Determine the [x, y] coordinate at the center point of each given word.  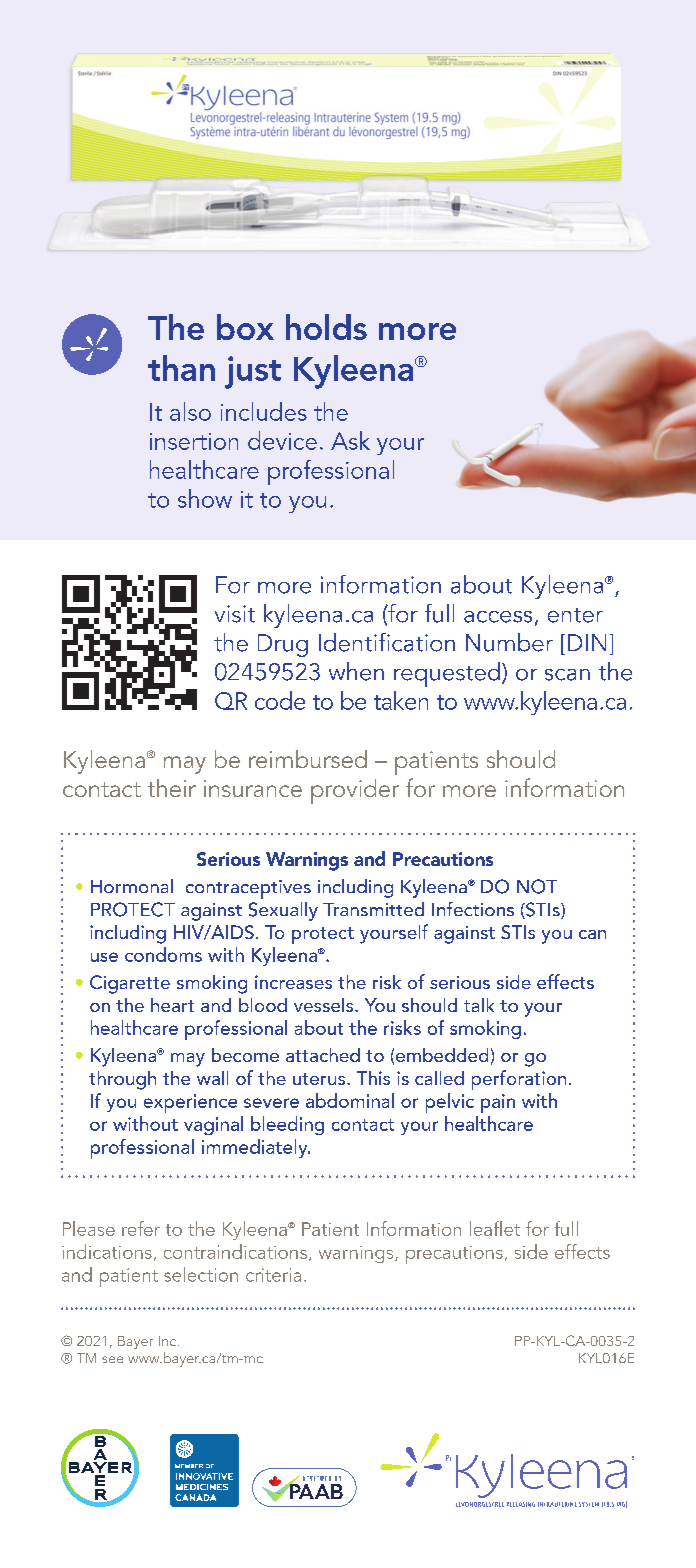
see [112, 1359]
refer [141, 1228]
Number [509, 642]
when [356, 671]
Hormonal [132, 886]
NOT [537, 886]
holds [326, 327]
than [181, 368]
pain [498, 1103]
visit [235, 614]
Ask [350, 440]
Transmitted [373, 909]
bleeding [287, 1125]
